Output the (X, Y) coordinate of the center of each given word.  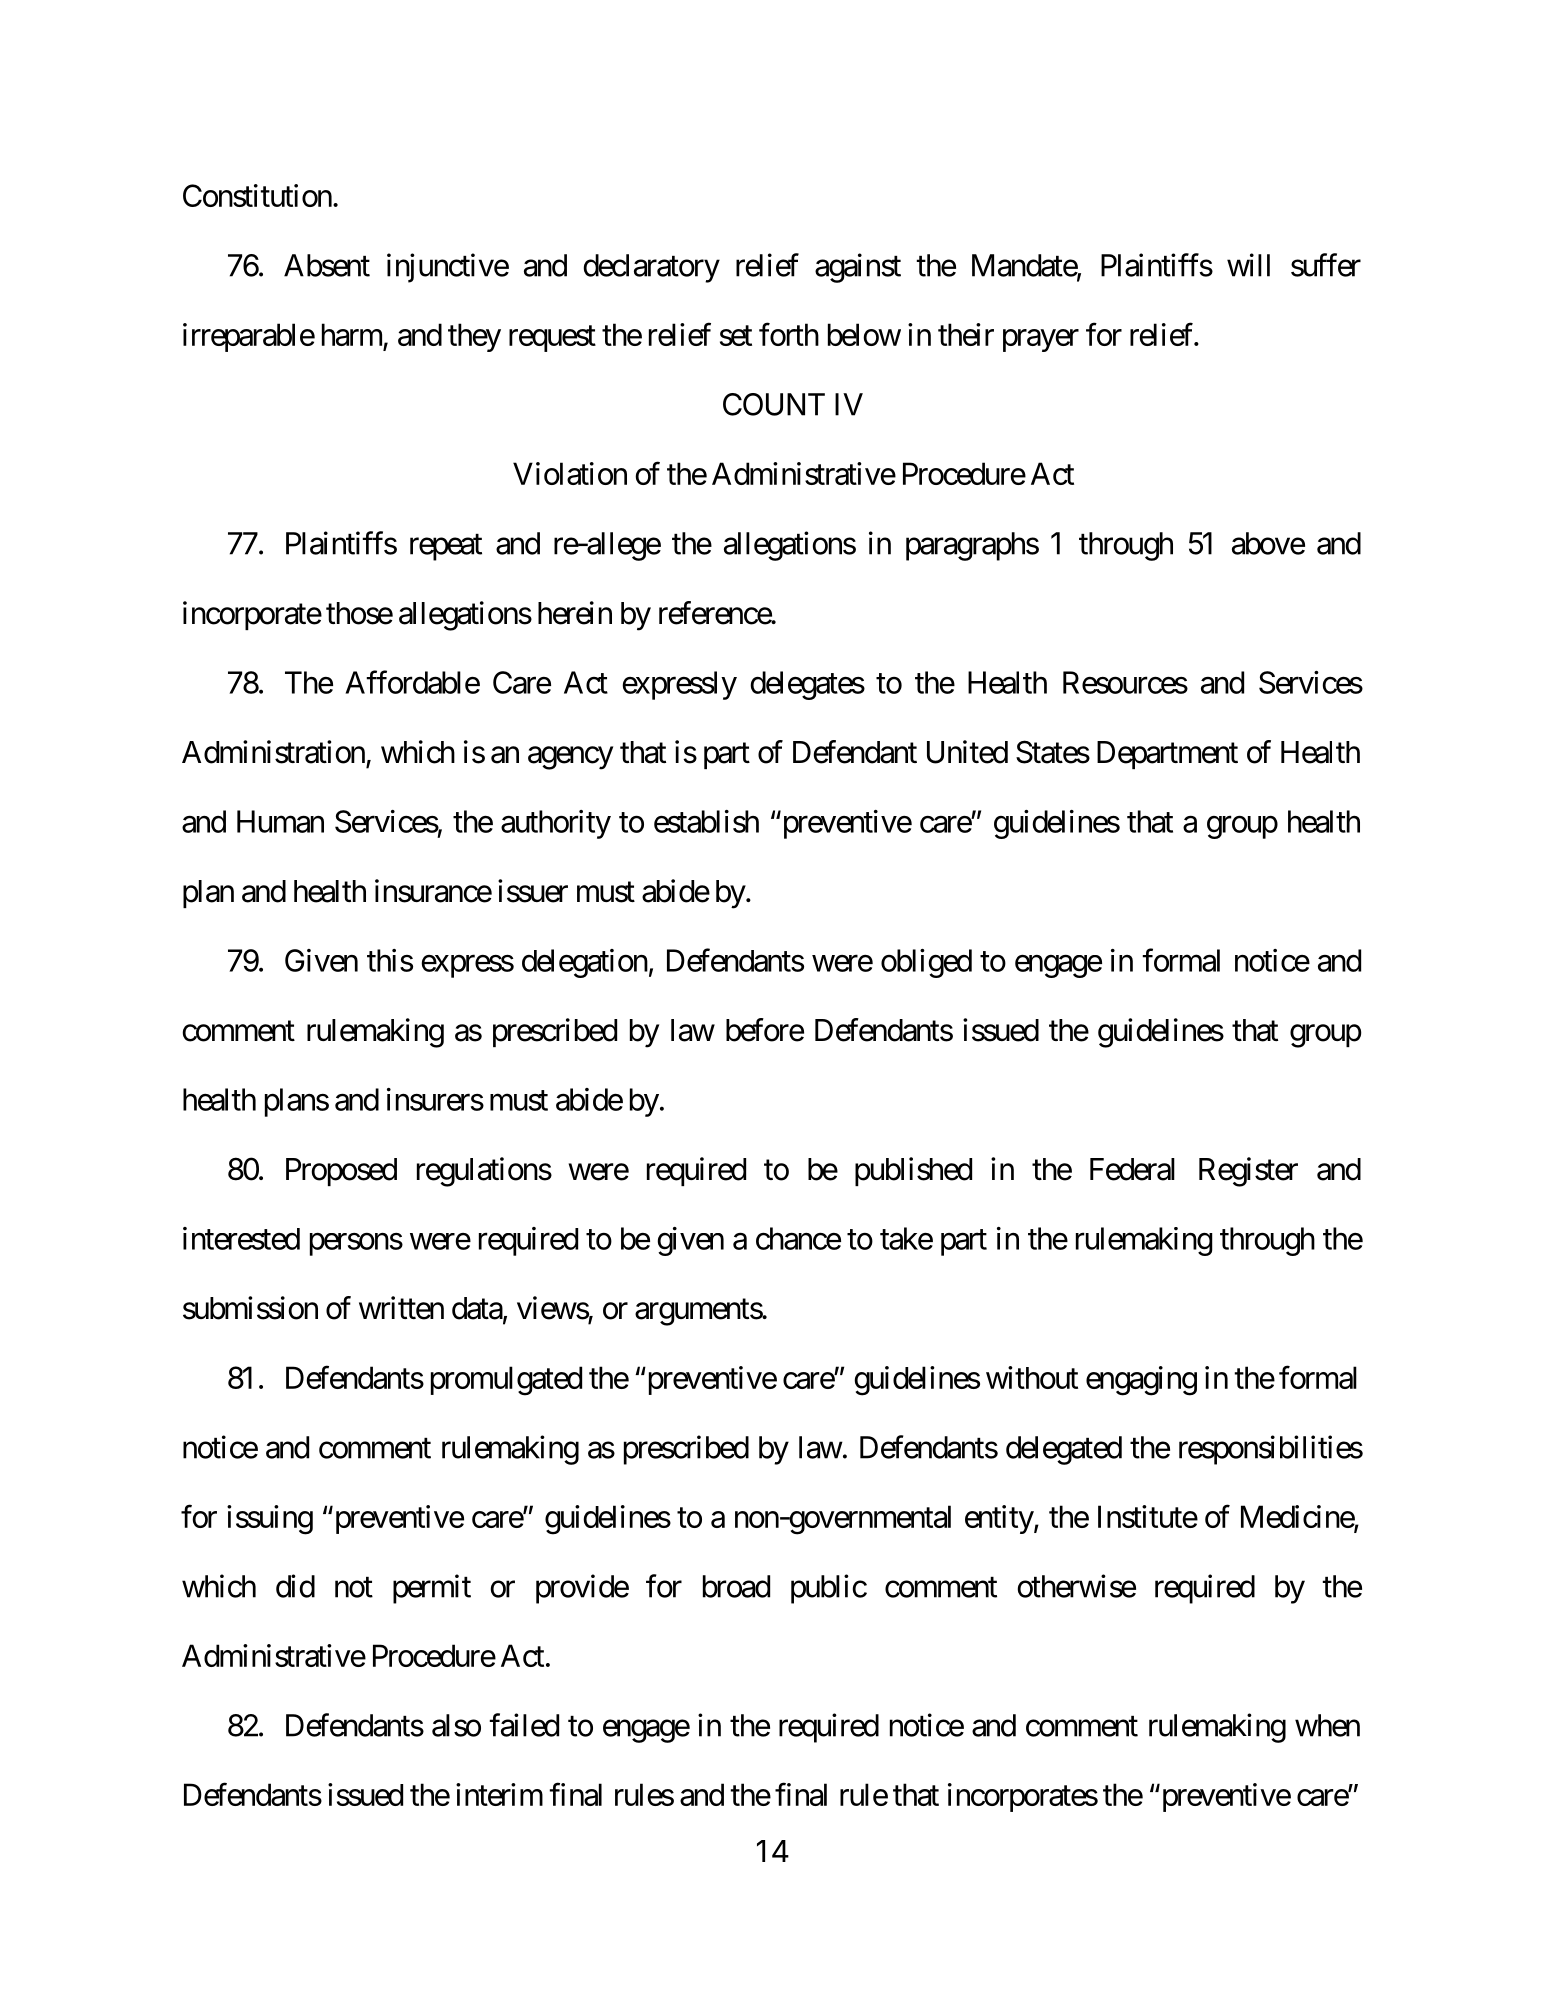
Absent (327, 265)
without (1032, 1377)
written (401, 1308)
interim (499, 1794)
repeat (446, 547)
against (858, 268)
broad (736, 1586)
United (967, 752)
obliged (926, 963)
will (1248, 265)
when (1327, 1725)
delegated (1064, 1450)
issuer (533, 891)
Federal (1132, 1169)
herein (575, 613)
